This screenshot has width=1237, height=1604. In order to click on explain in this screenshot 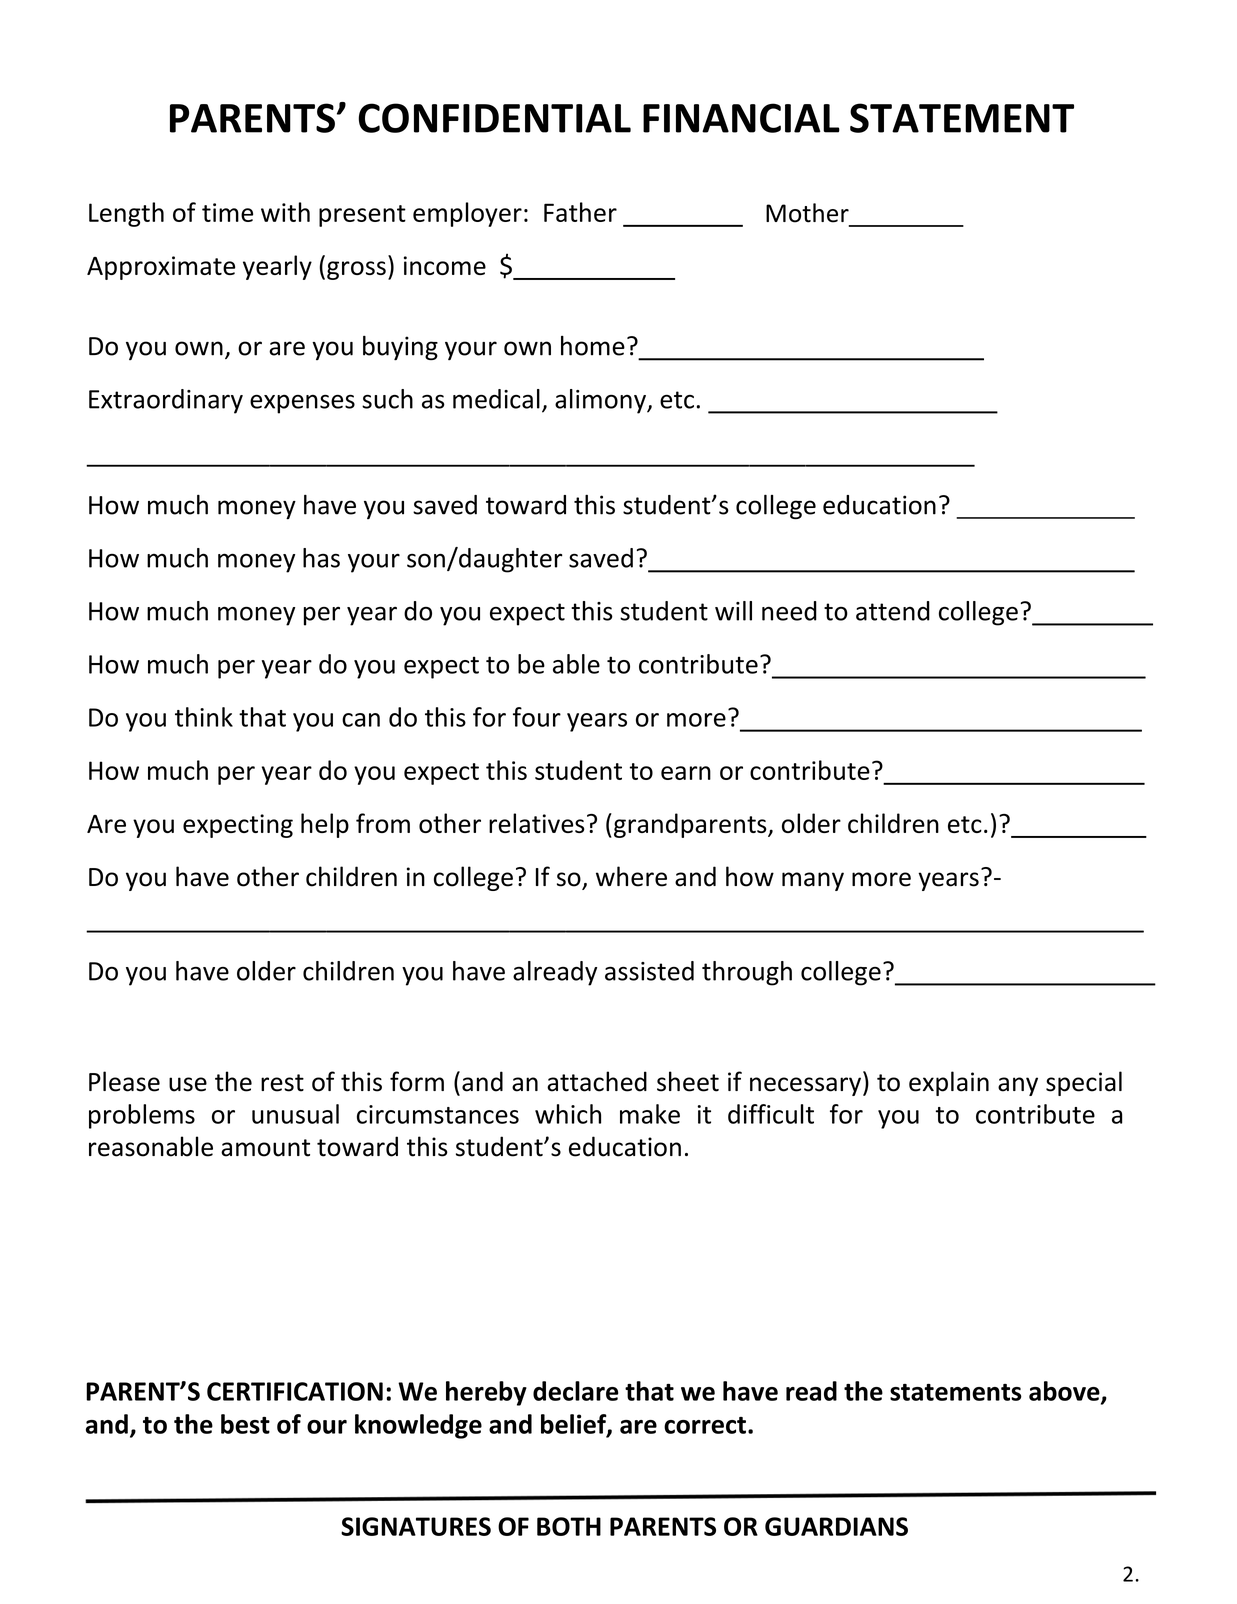, I will do `click(949, 1083)`.
